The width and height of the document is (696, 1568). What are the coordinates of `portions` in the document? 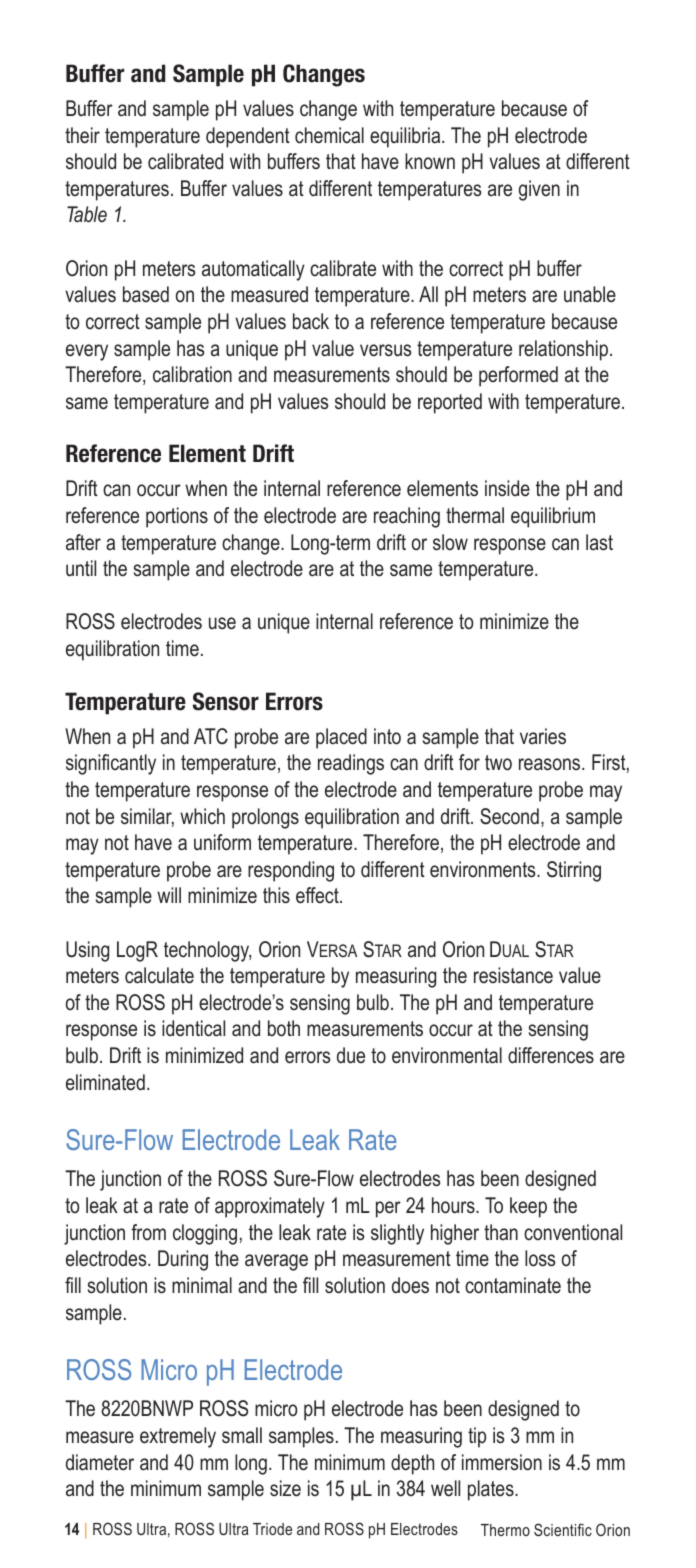 It's located at (177, 517).
